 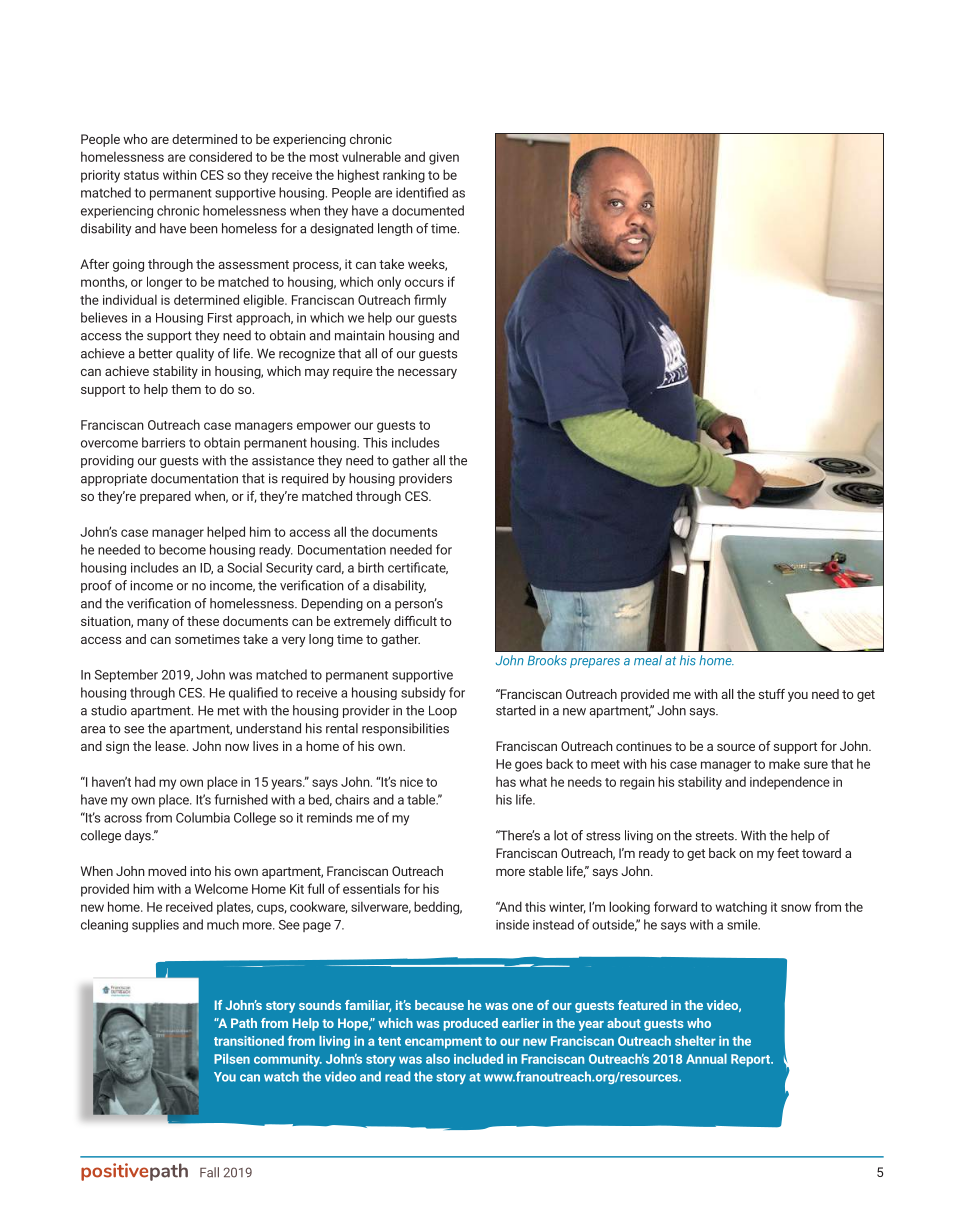 I want to click on September, so click(x=126, y=676).
